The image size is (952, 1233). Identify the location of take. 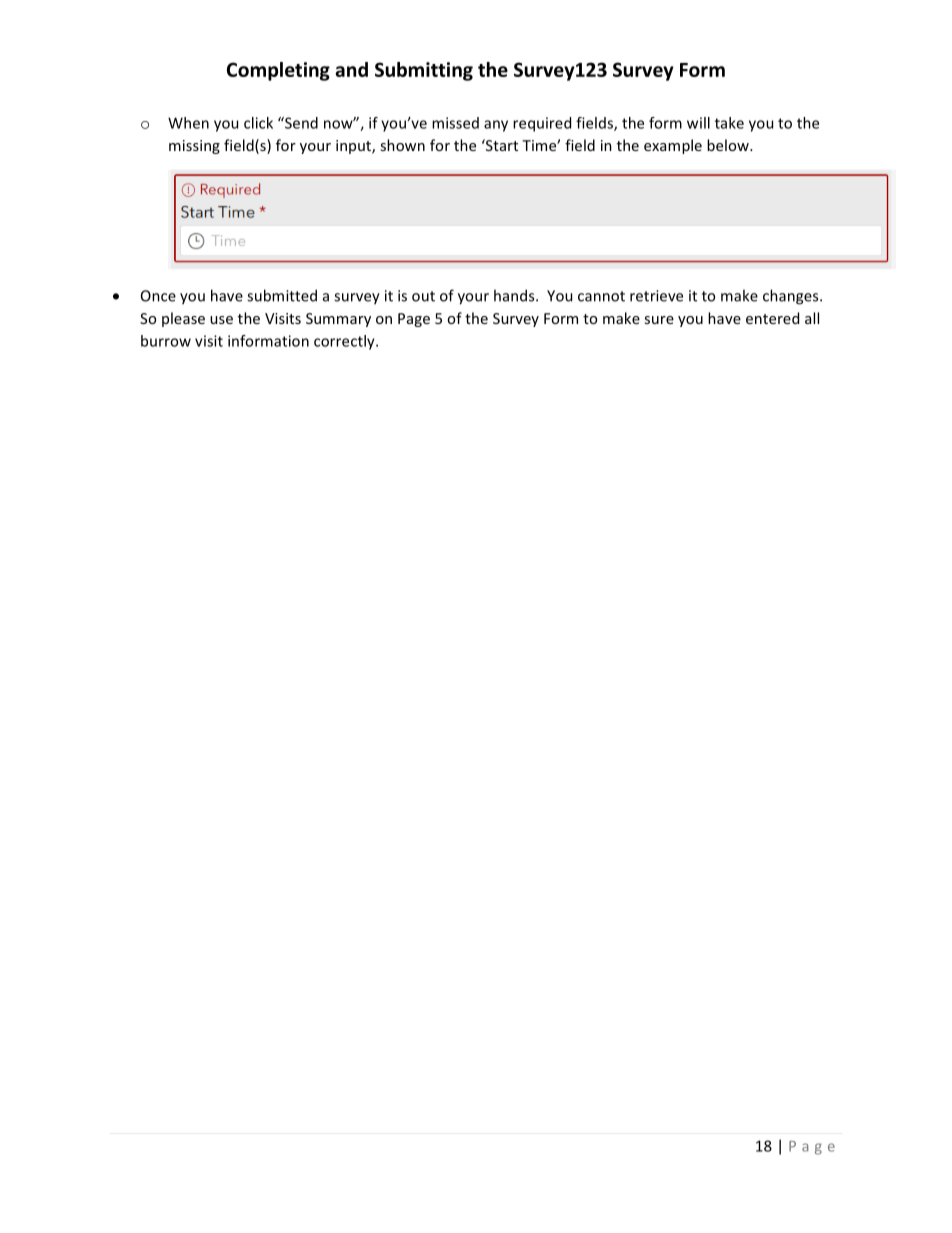
(729, 123).
